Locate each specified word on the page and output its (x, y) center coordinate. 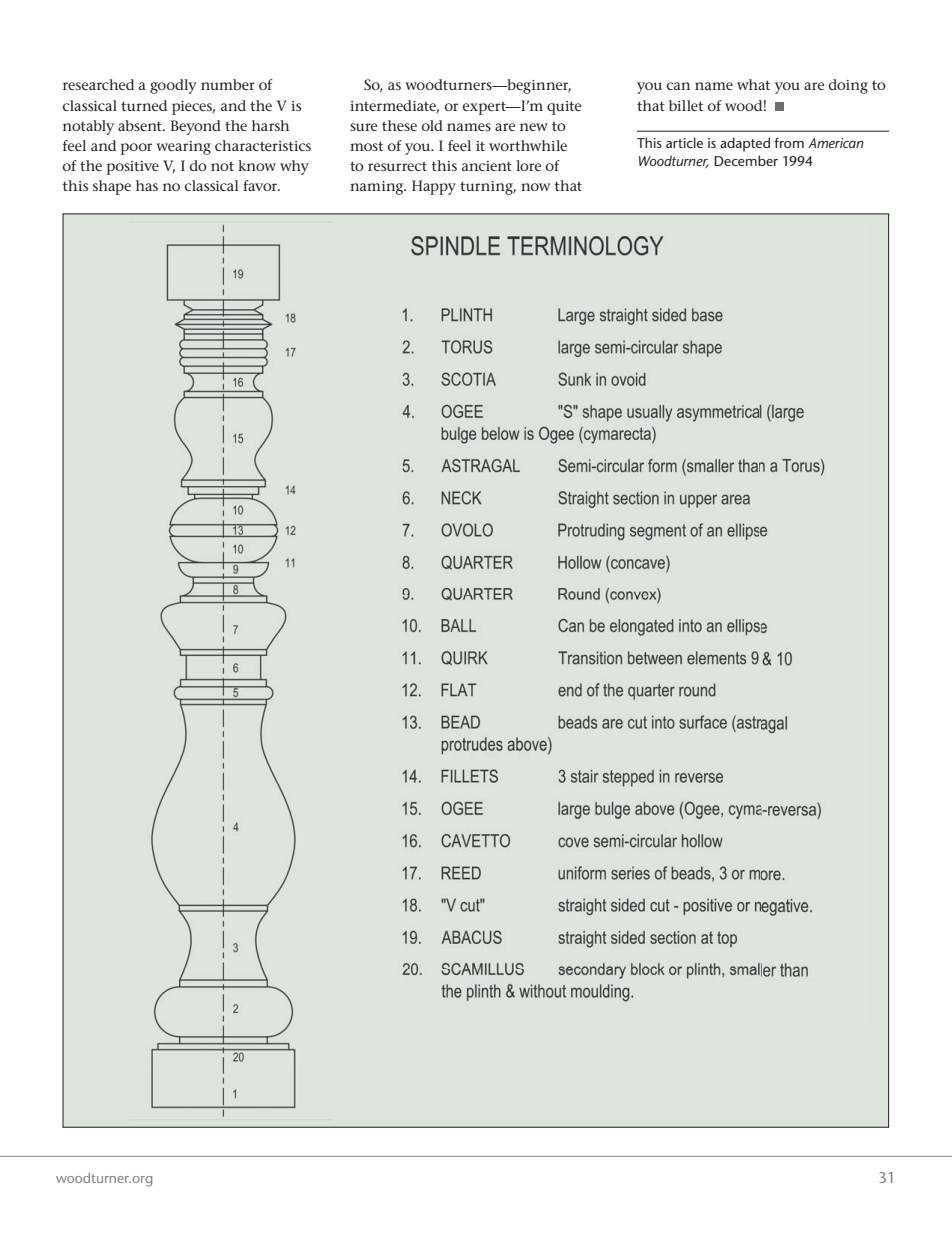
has (147, 185)
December (746, 160)
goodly (173, 86)
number (228, 84)
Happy (434, 187)
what (753, 84)
